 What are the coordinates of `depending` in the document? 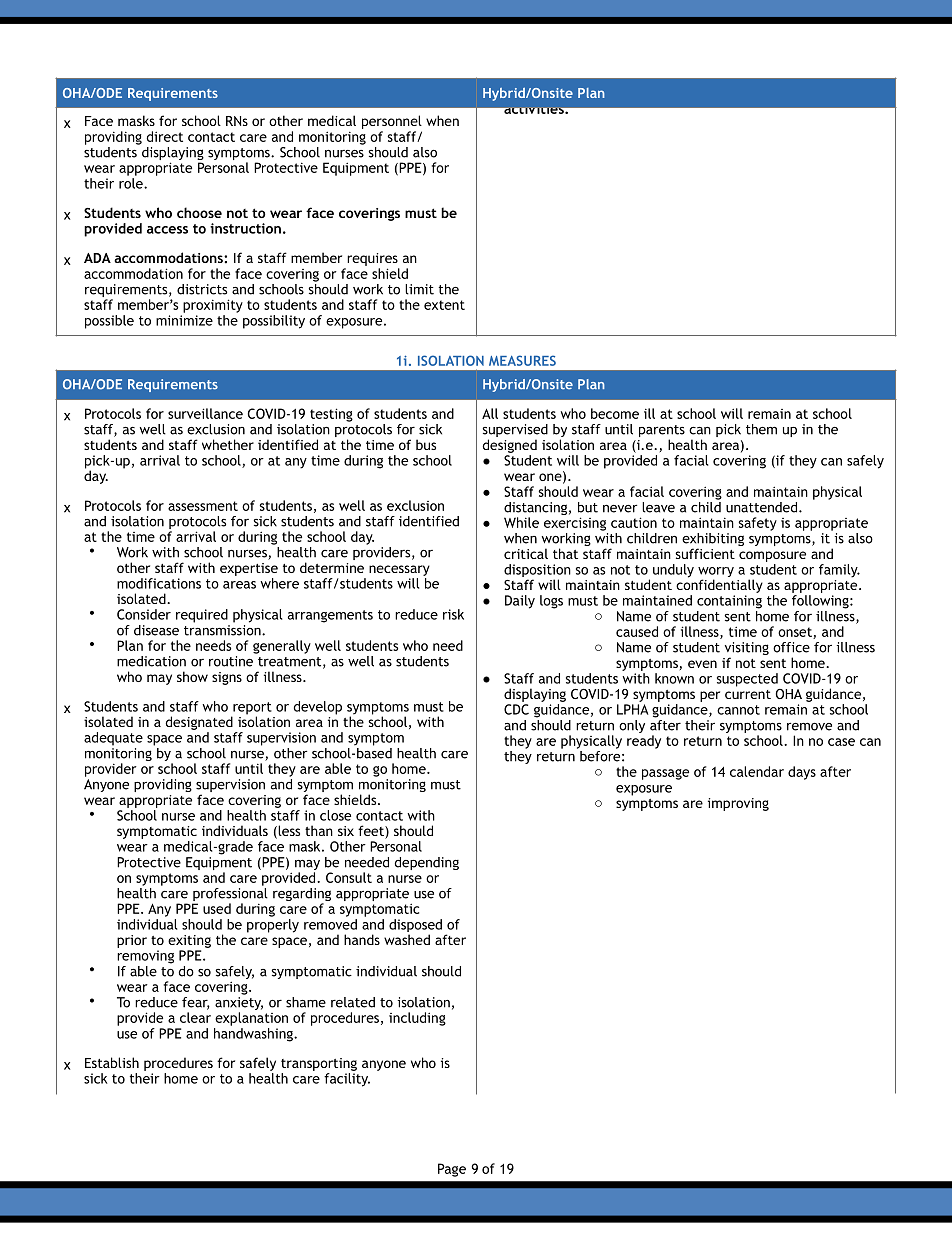 It's located at (427, 863).
